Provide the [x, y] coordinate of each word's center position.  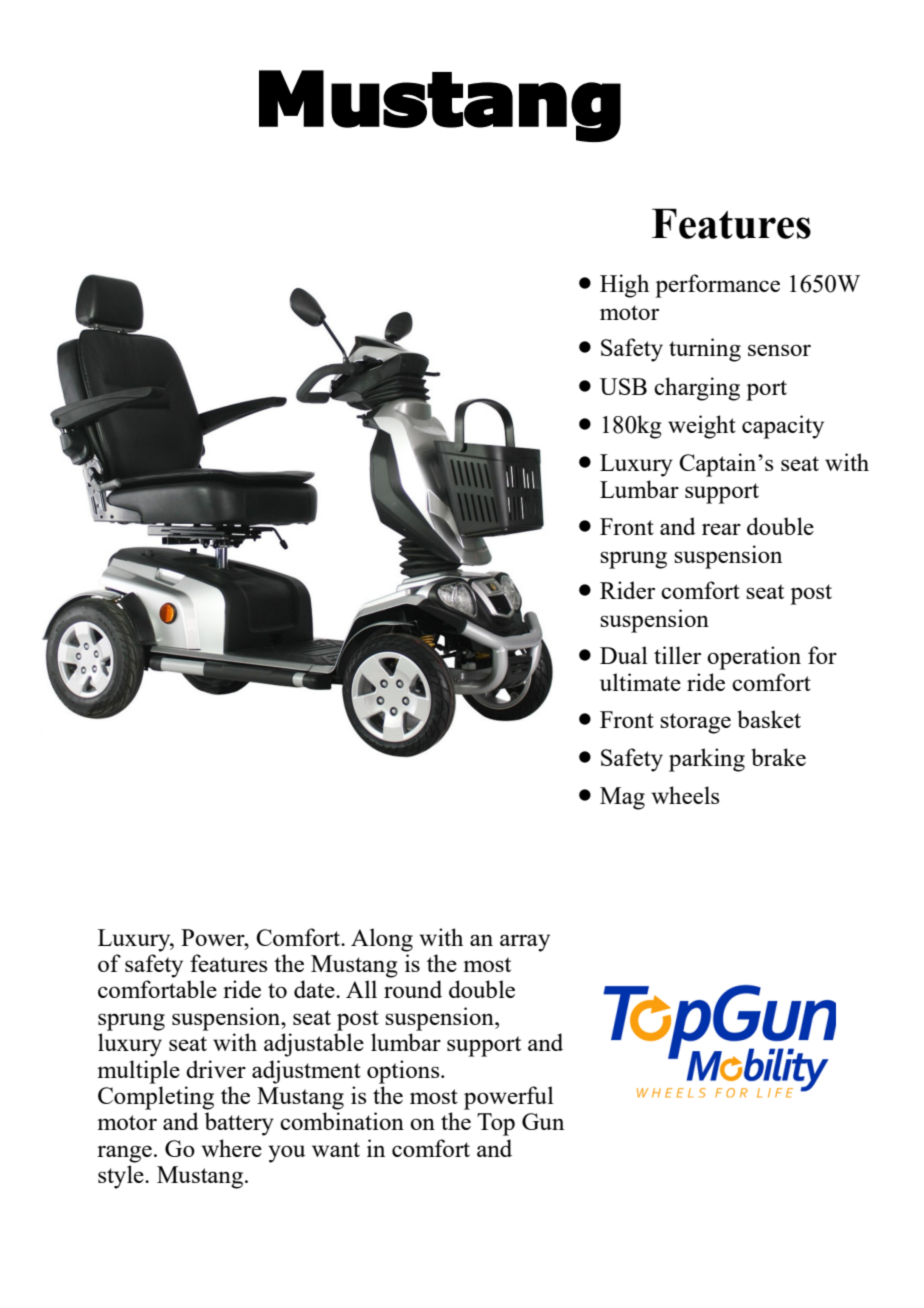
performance [717, 286]
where [231, 1148]
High [624, 286]
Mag [622, 798]
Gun [543, 1121]
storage [695, 723]
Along [382, 940]
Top [496, 1124]
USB [623, 386]
